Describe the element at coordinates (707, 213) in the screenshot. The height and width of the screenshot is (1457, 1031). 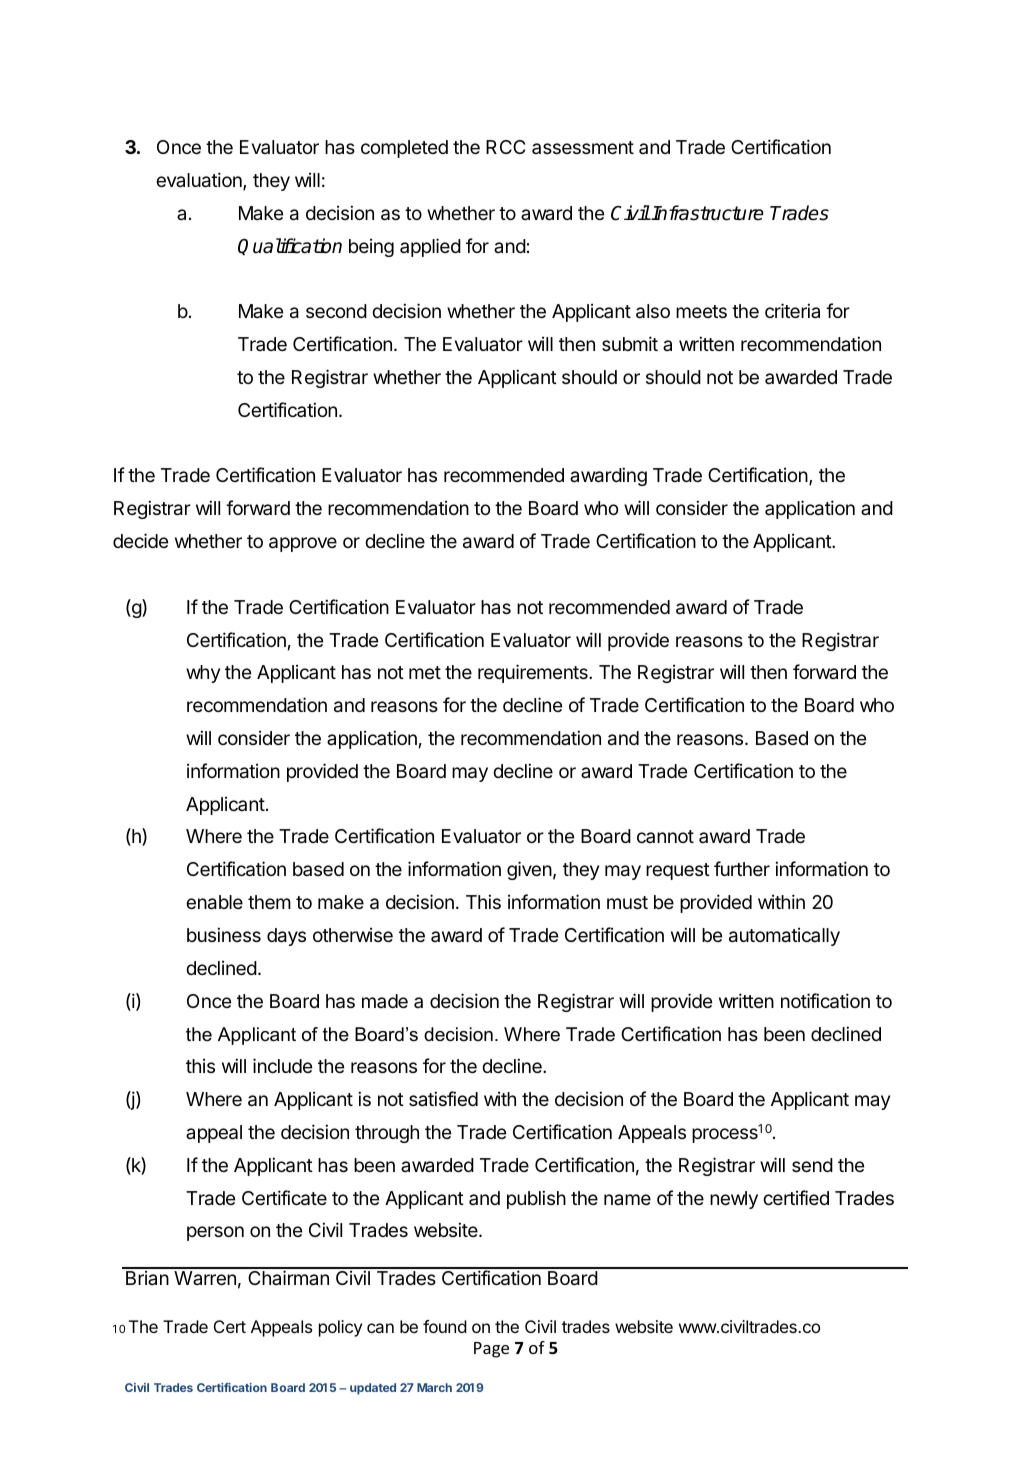
I see `Infrastructure` at that location.
